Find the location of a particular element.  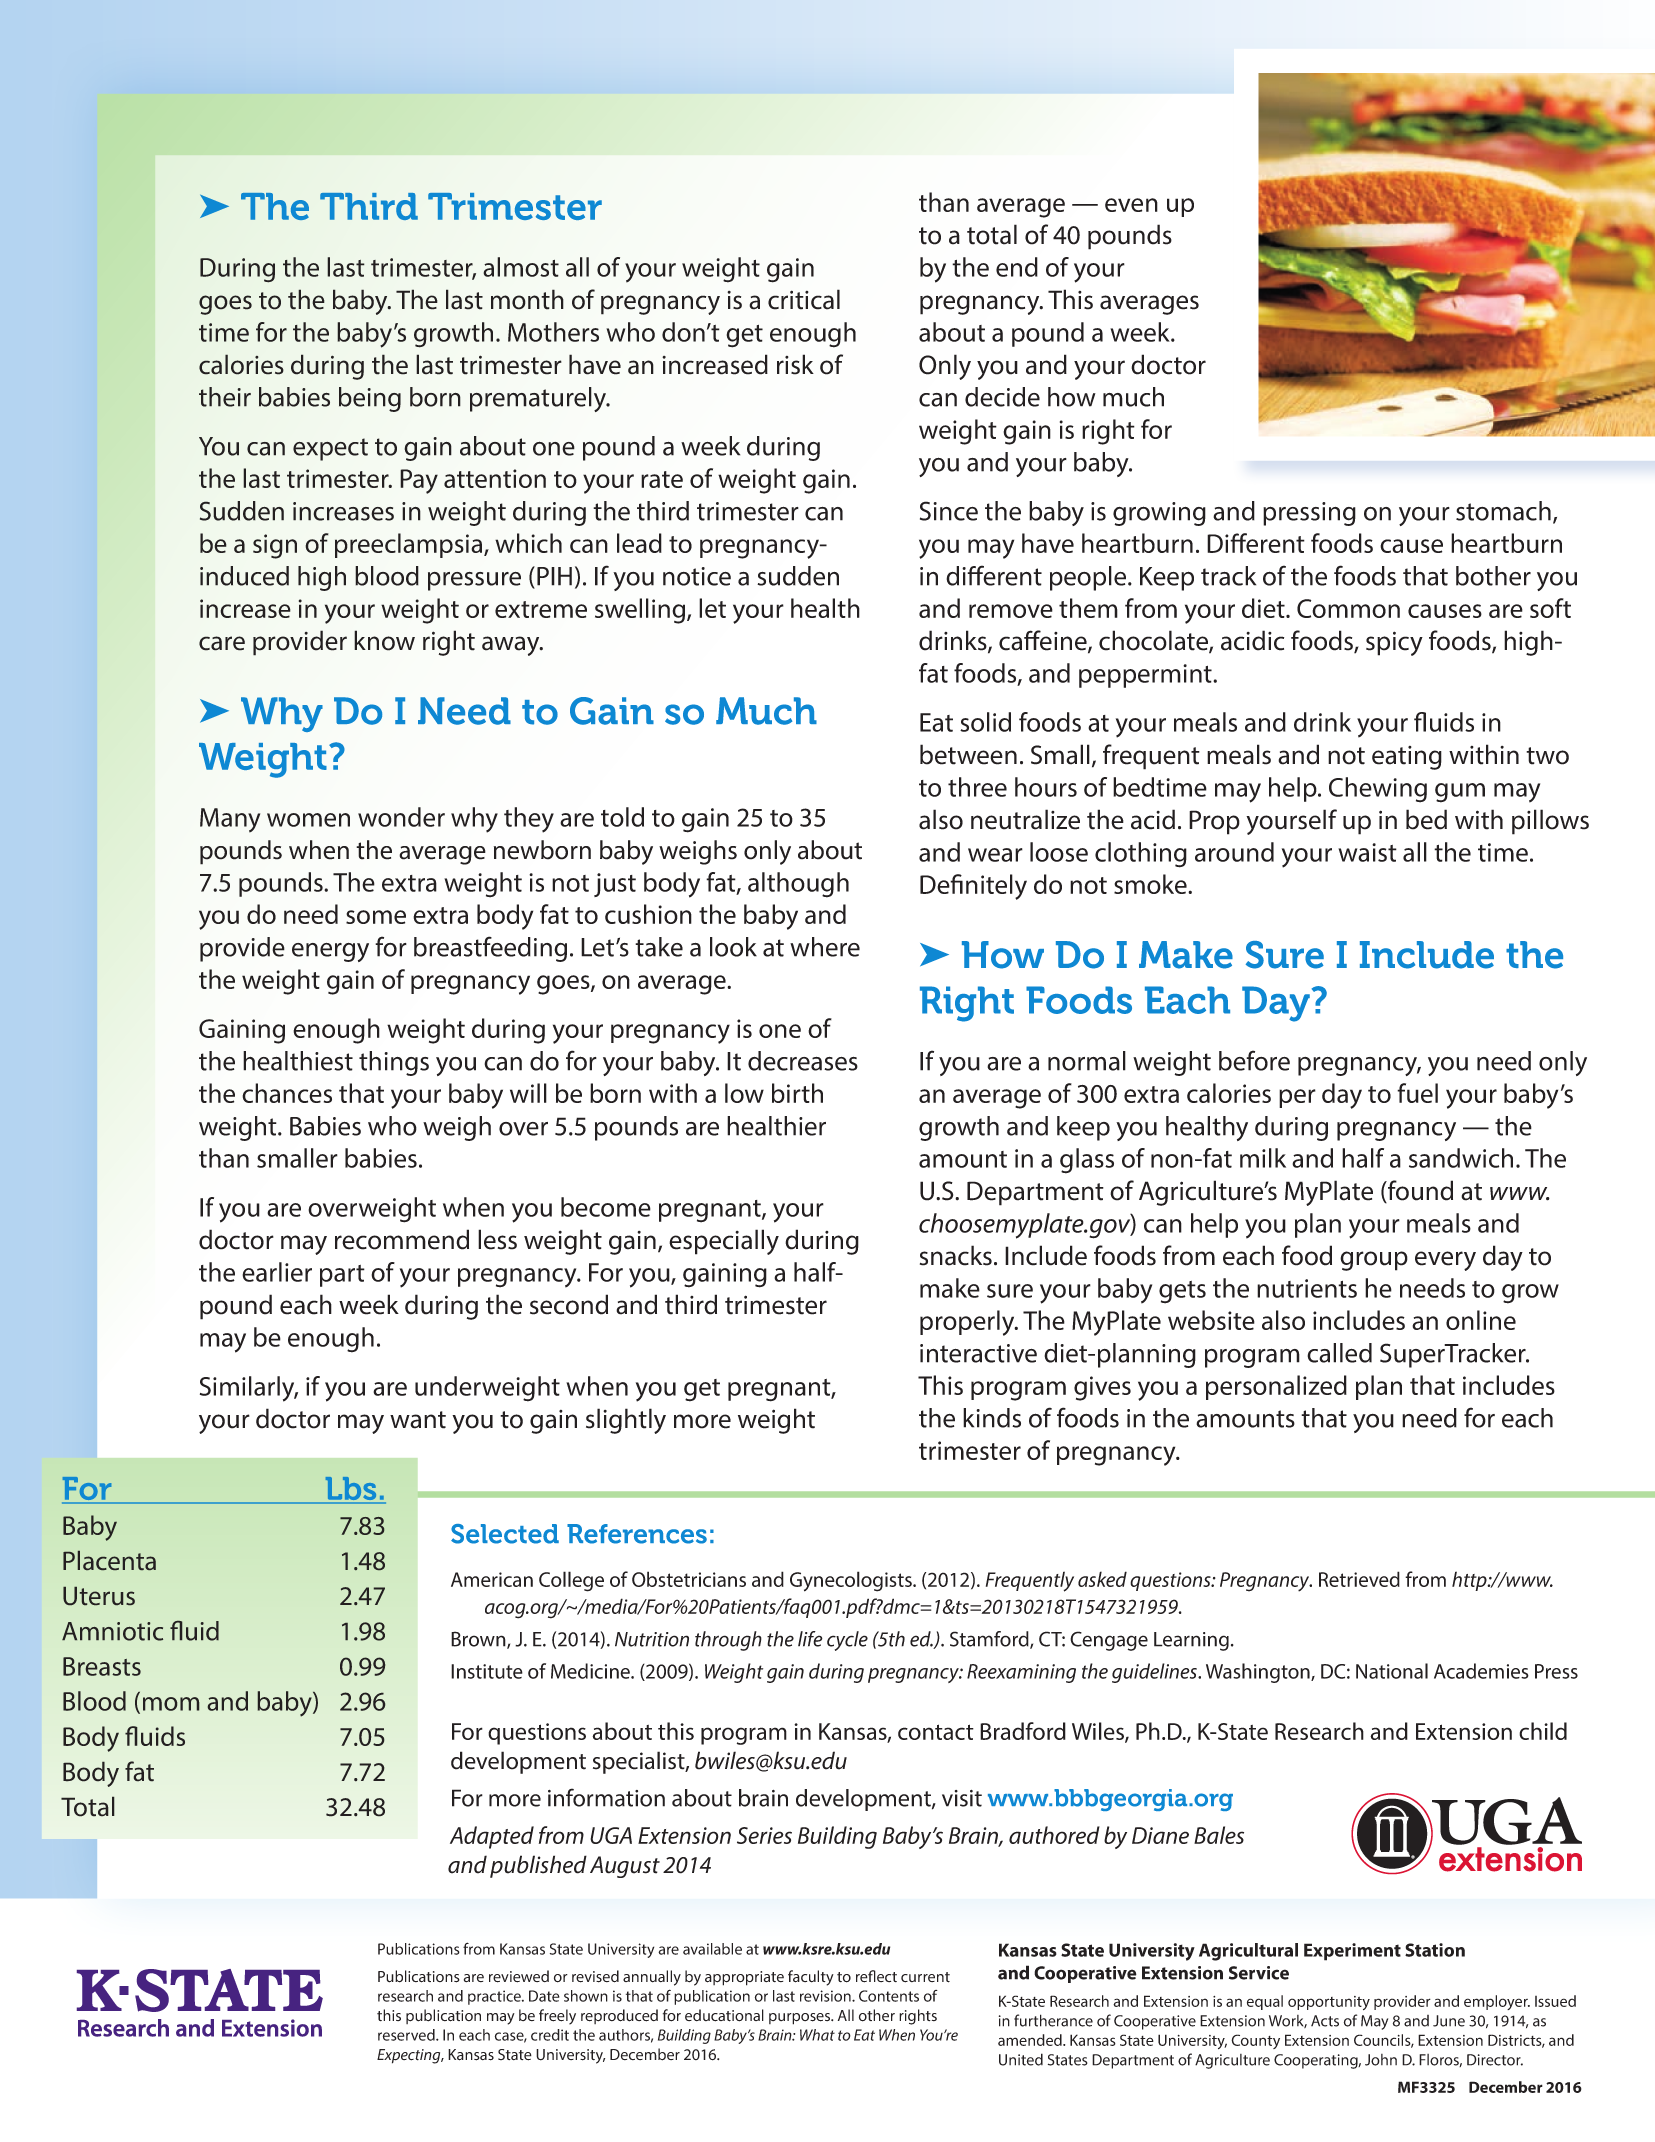

fuel is located at coordinates (1417, 1093).
